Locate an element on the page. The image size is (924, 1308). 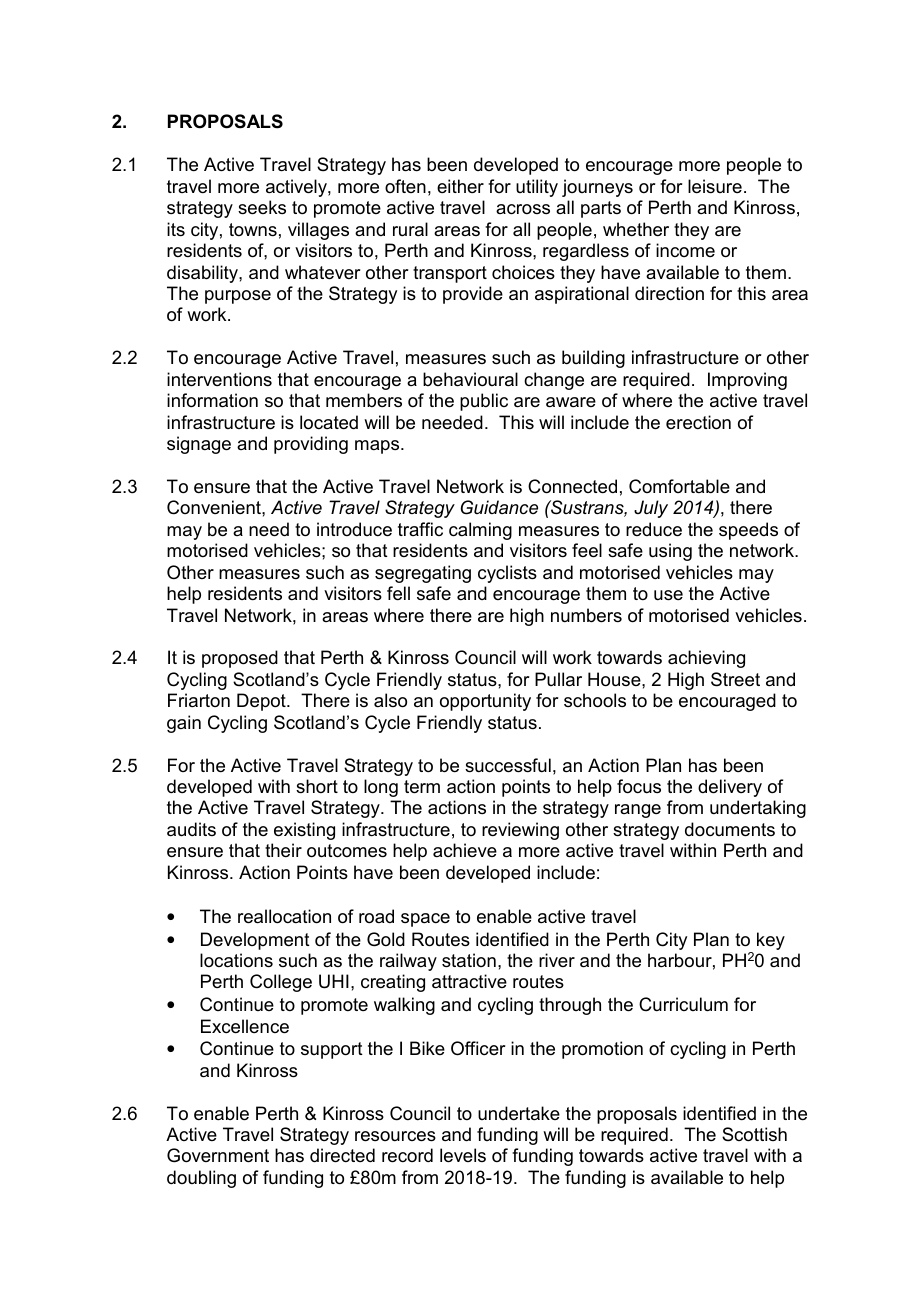
Depot is located at coordinates (262, 702).
